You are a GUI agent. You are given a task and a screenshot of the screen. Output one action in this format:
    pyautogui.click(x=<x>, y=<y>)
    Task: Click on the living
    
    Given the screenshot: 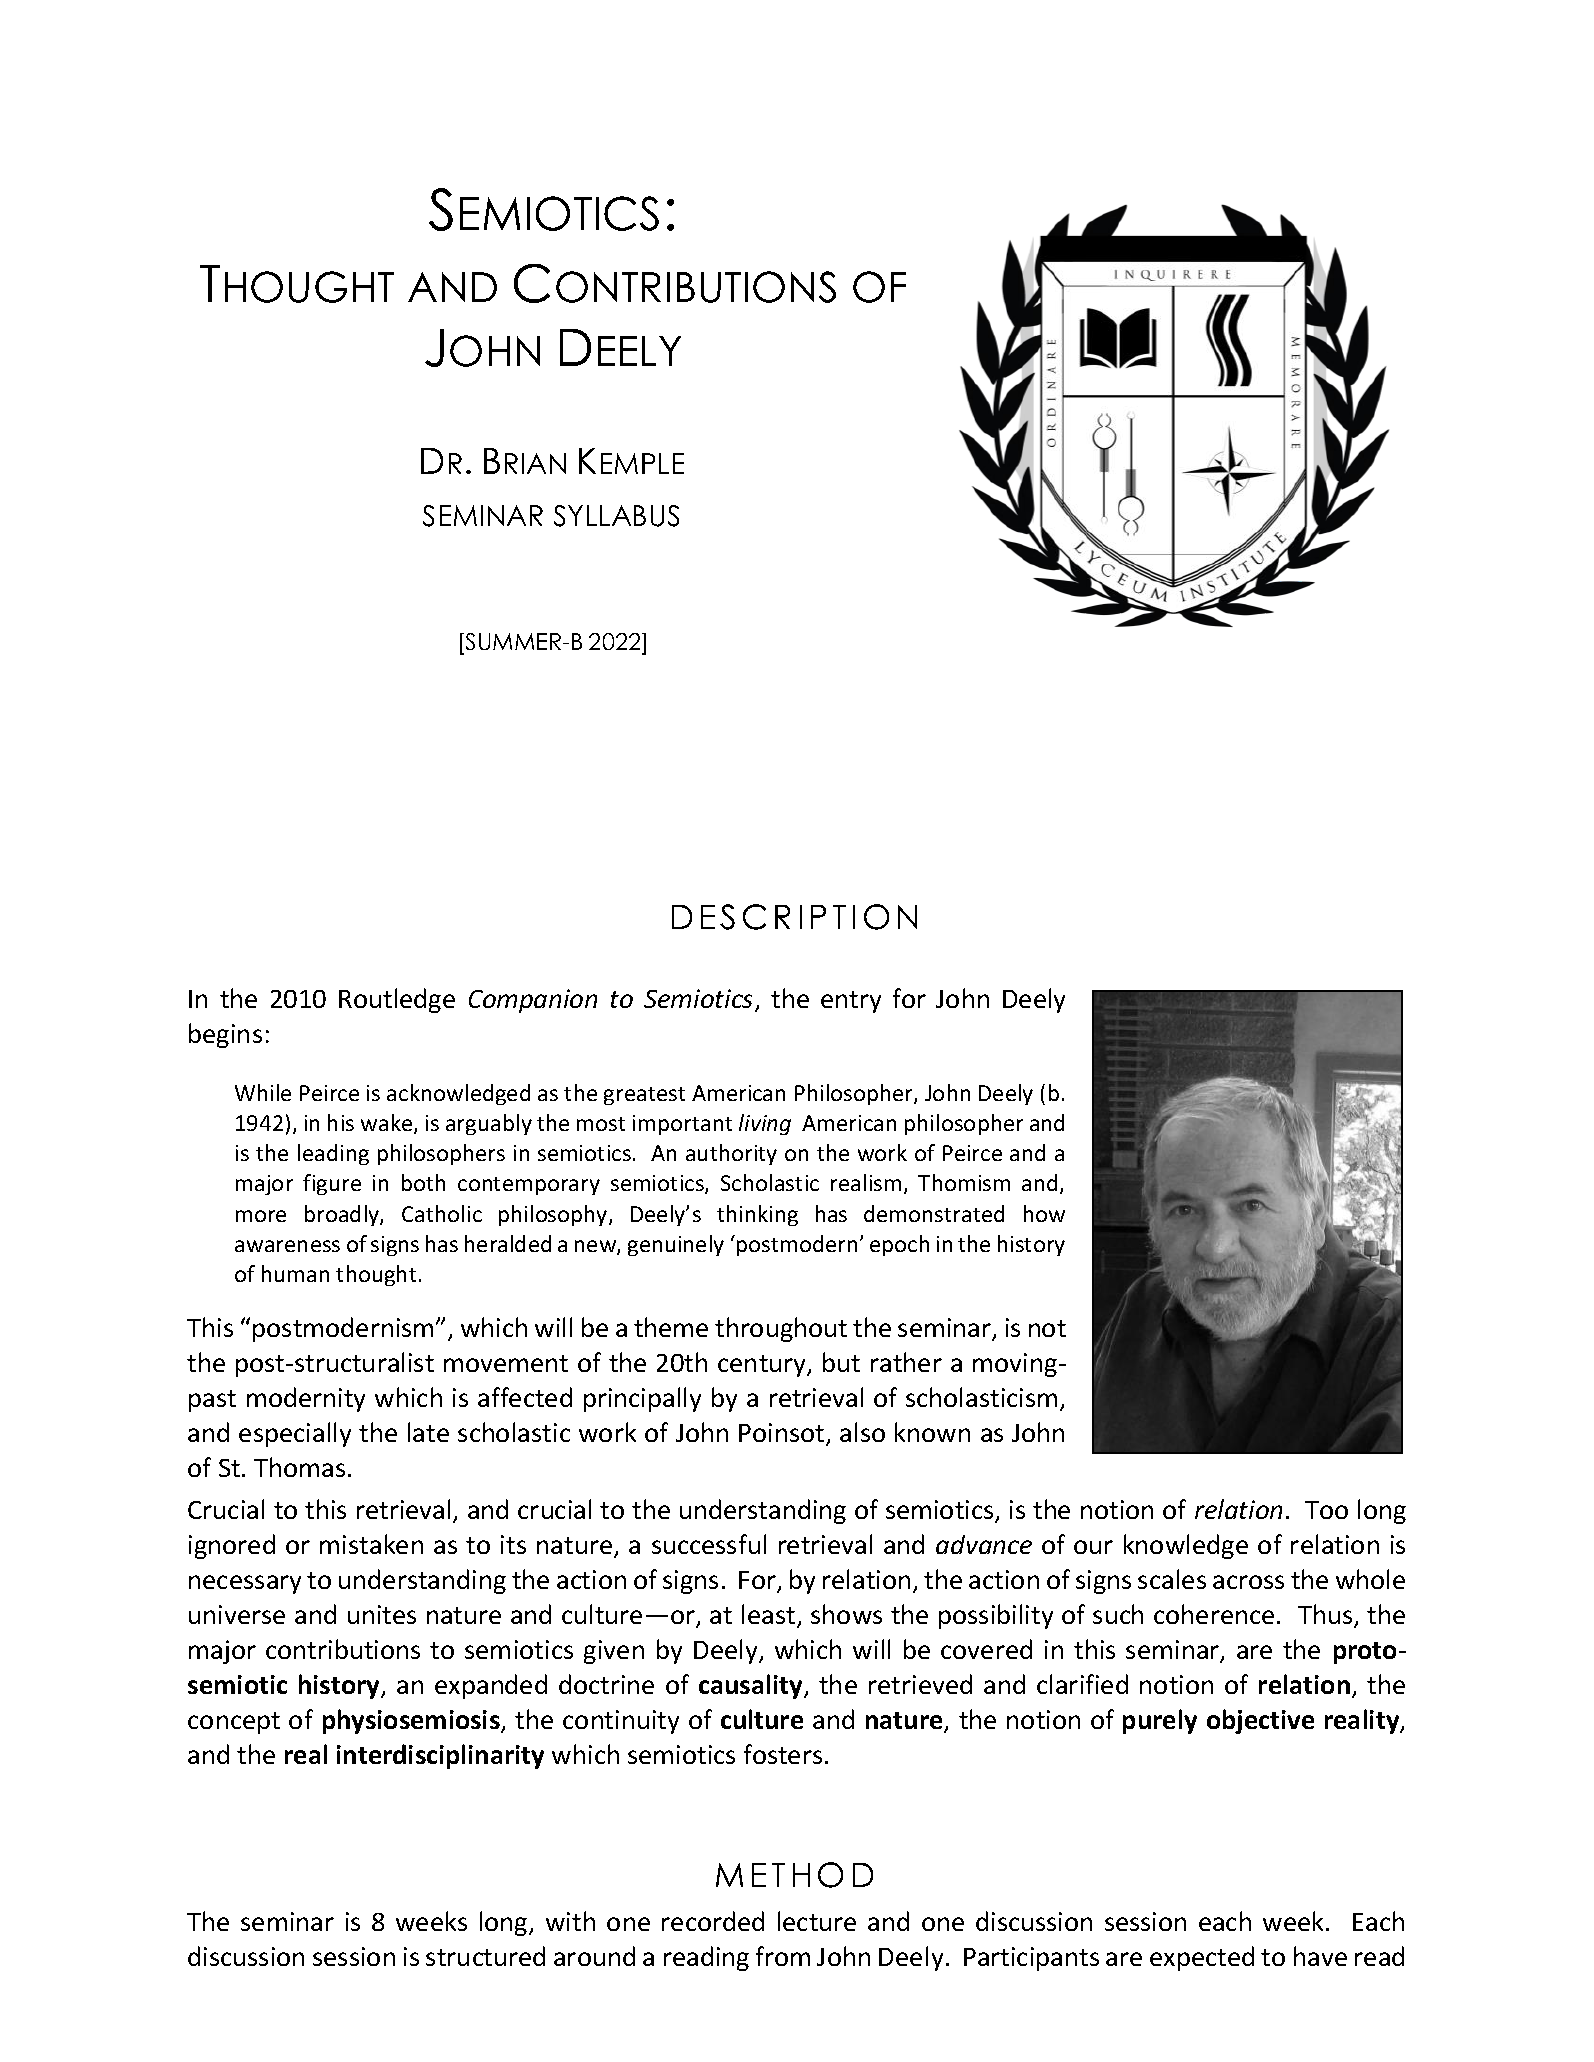 What is the action you would take?
    pyautogui.click(x=765, y=1124)
